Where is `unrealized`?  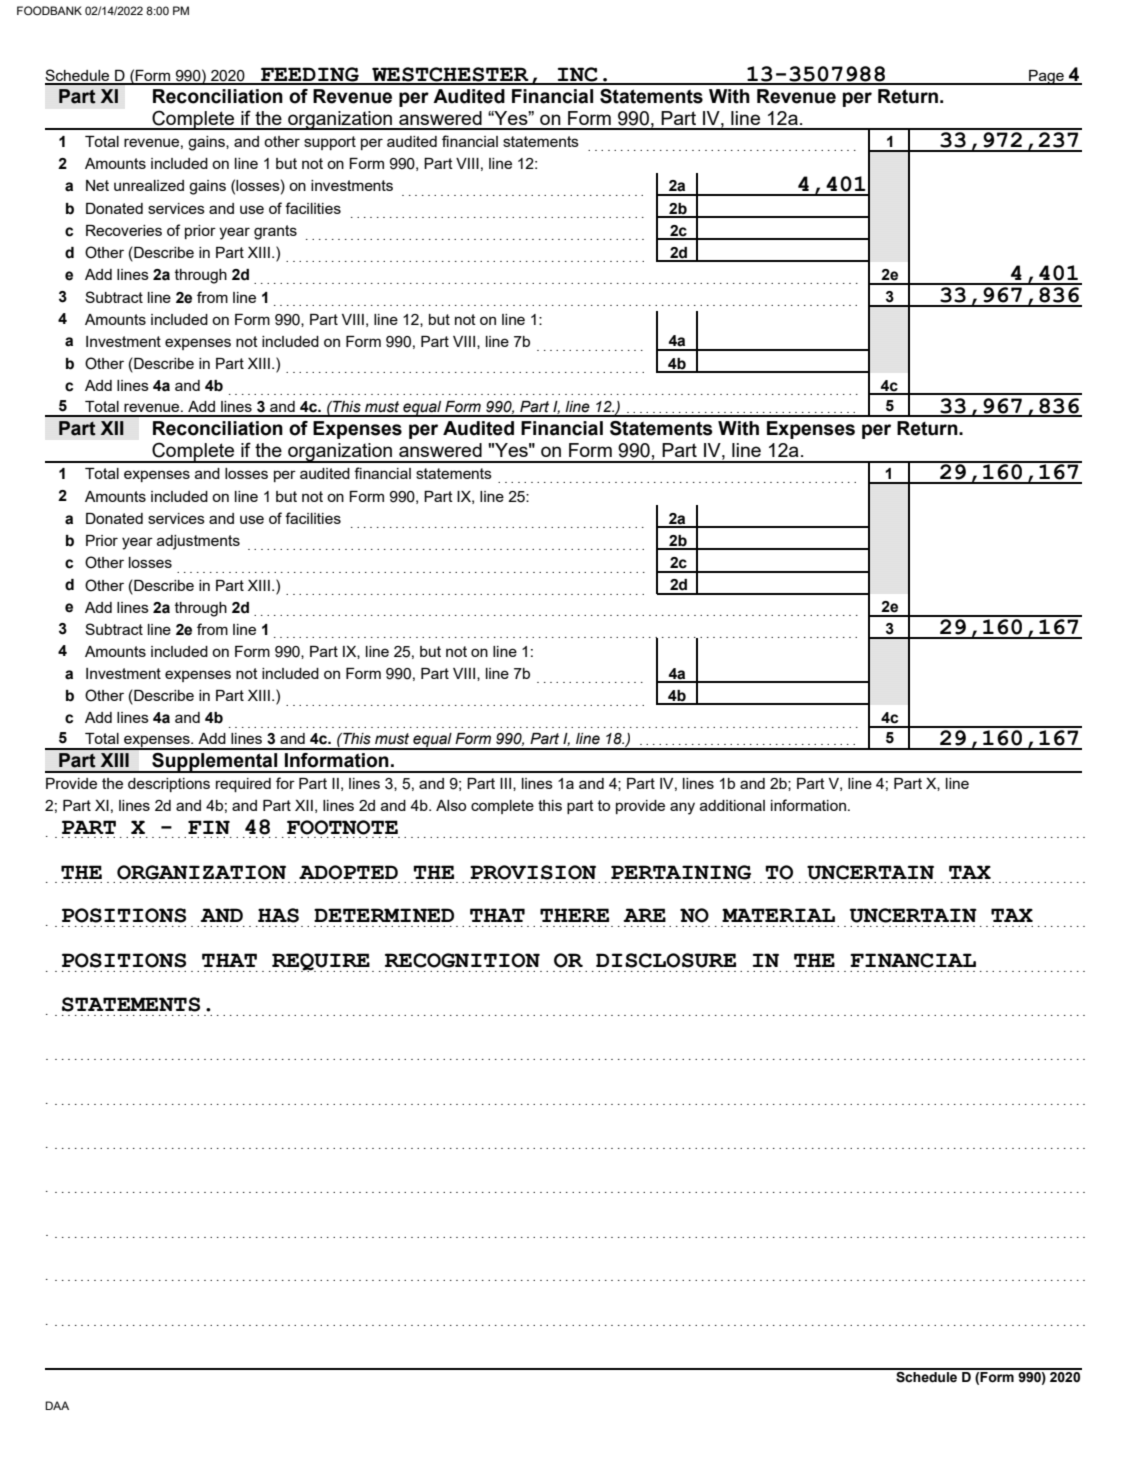
unrealized is located at coordinates (149, 185).
